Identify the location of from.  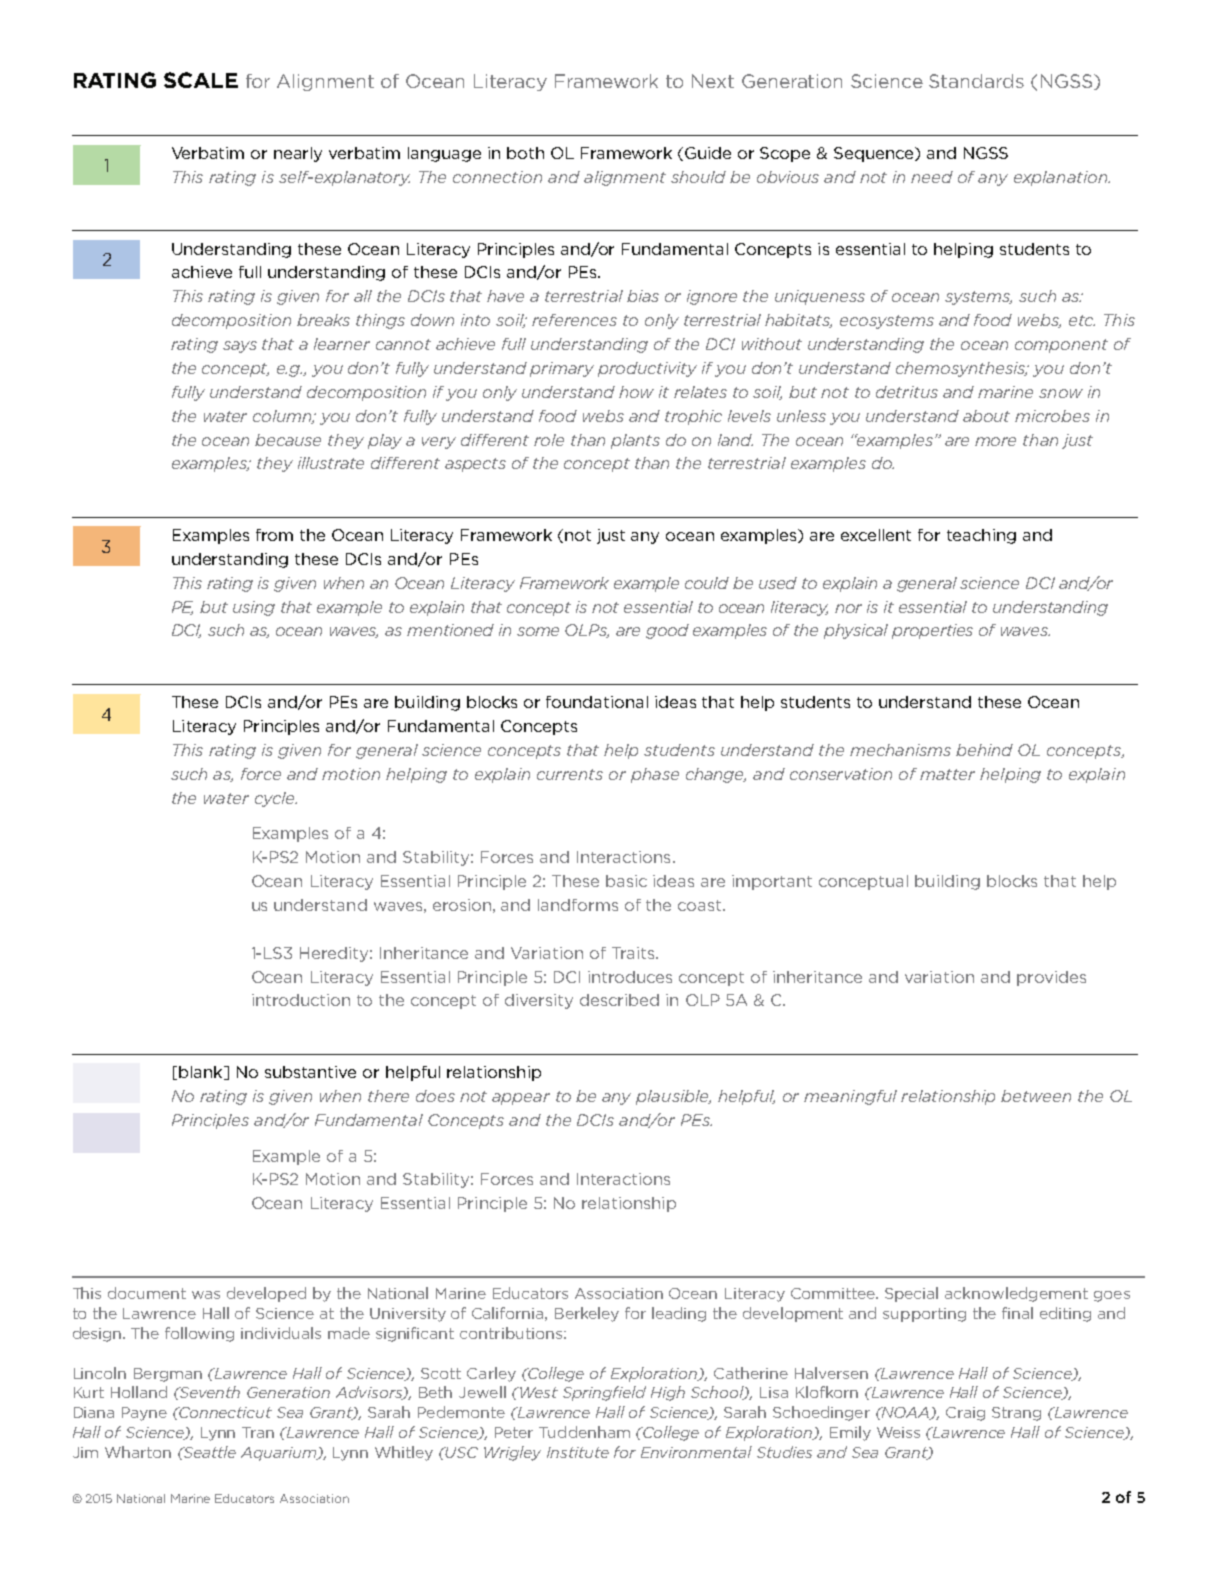
(274, 535).
